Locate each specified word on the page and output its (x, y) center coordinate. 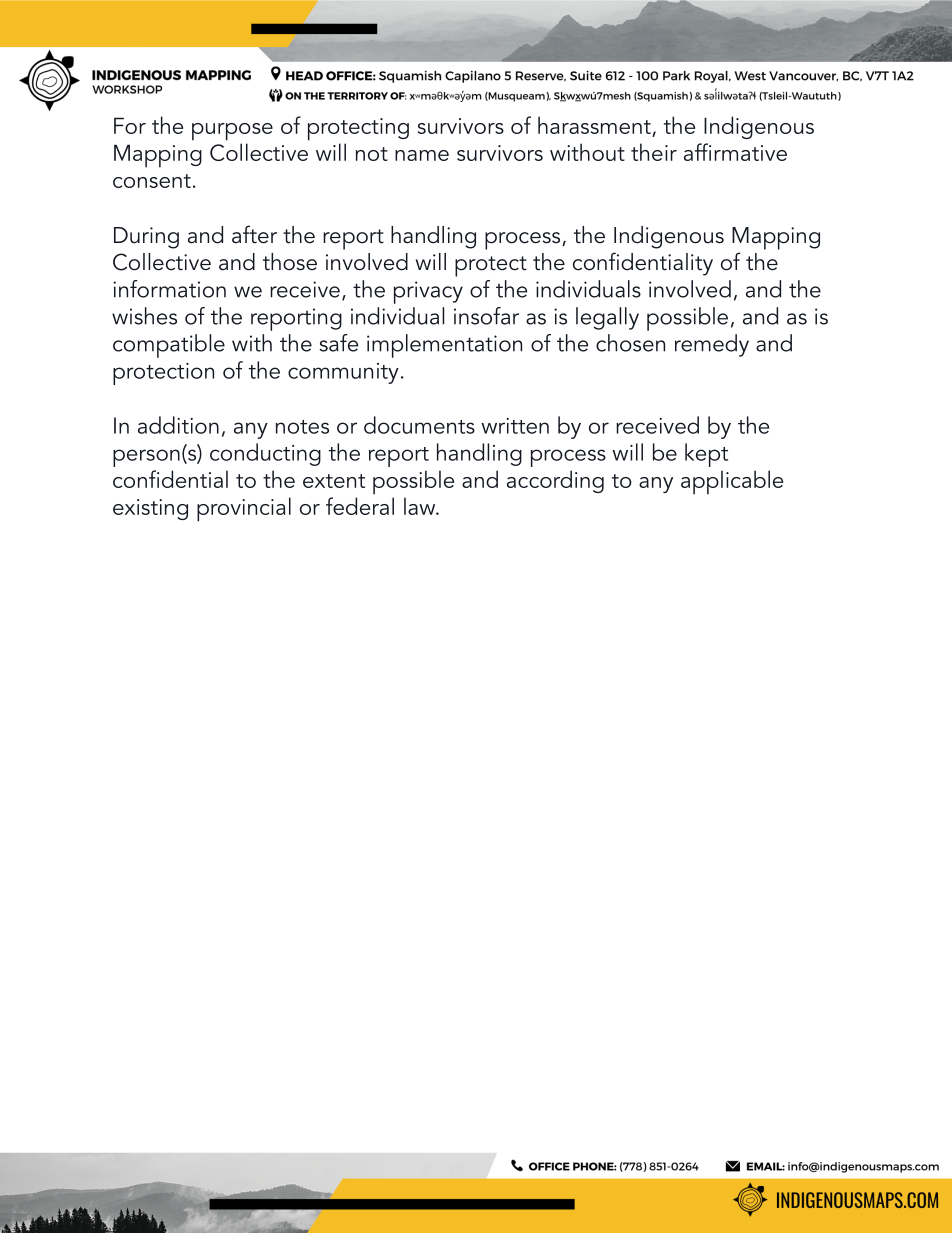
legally (607, 318)
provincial (244, 509)
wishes (144, 316)
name (422, 155)
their (654, 152)
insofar (486, 316)
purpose (232, 132)
